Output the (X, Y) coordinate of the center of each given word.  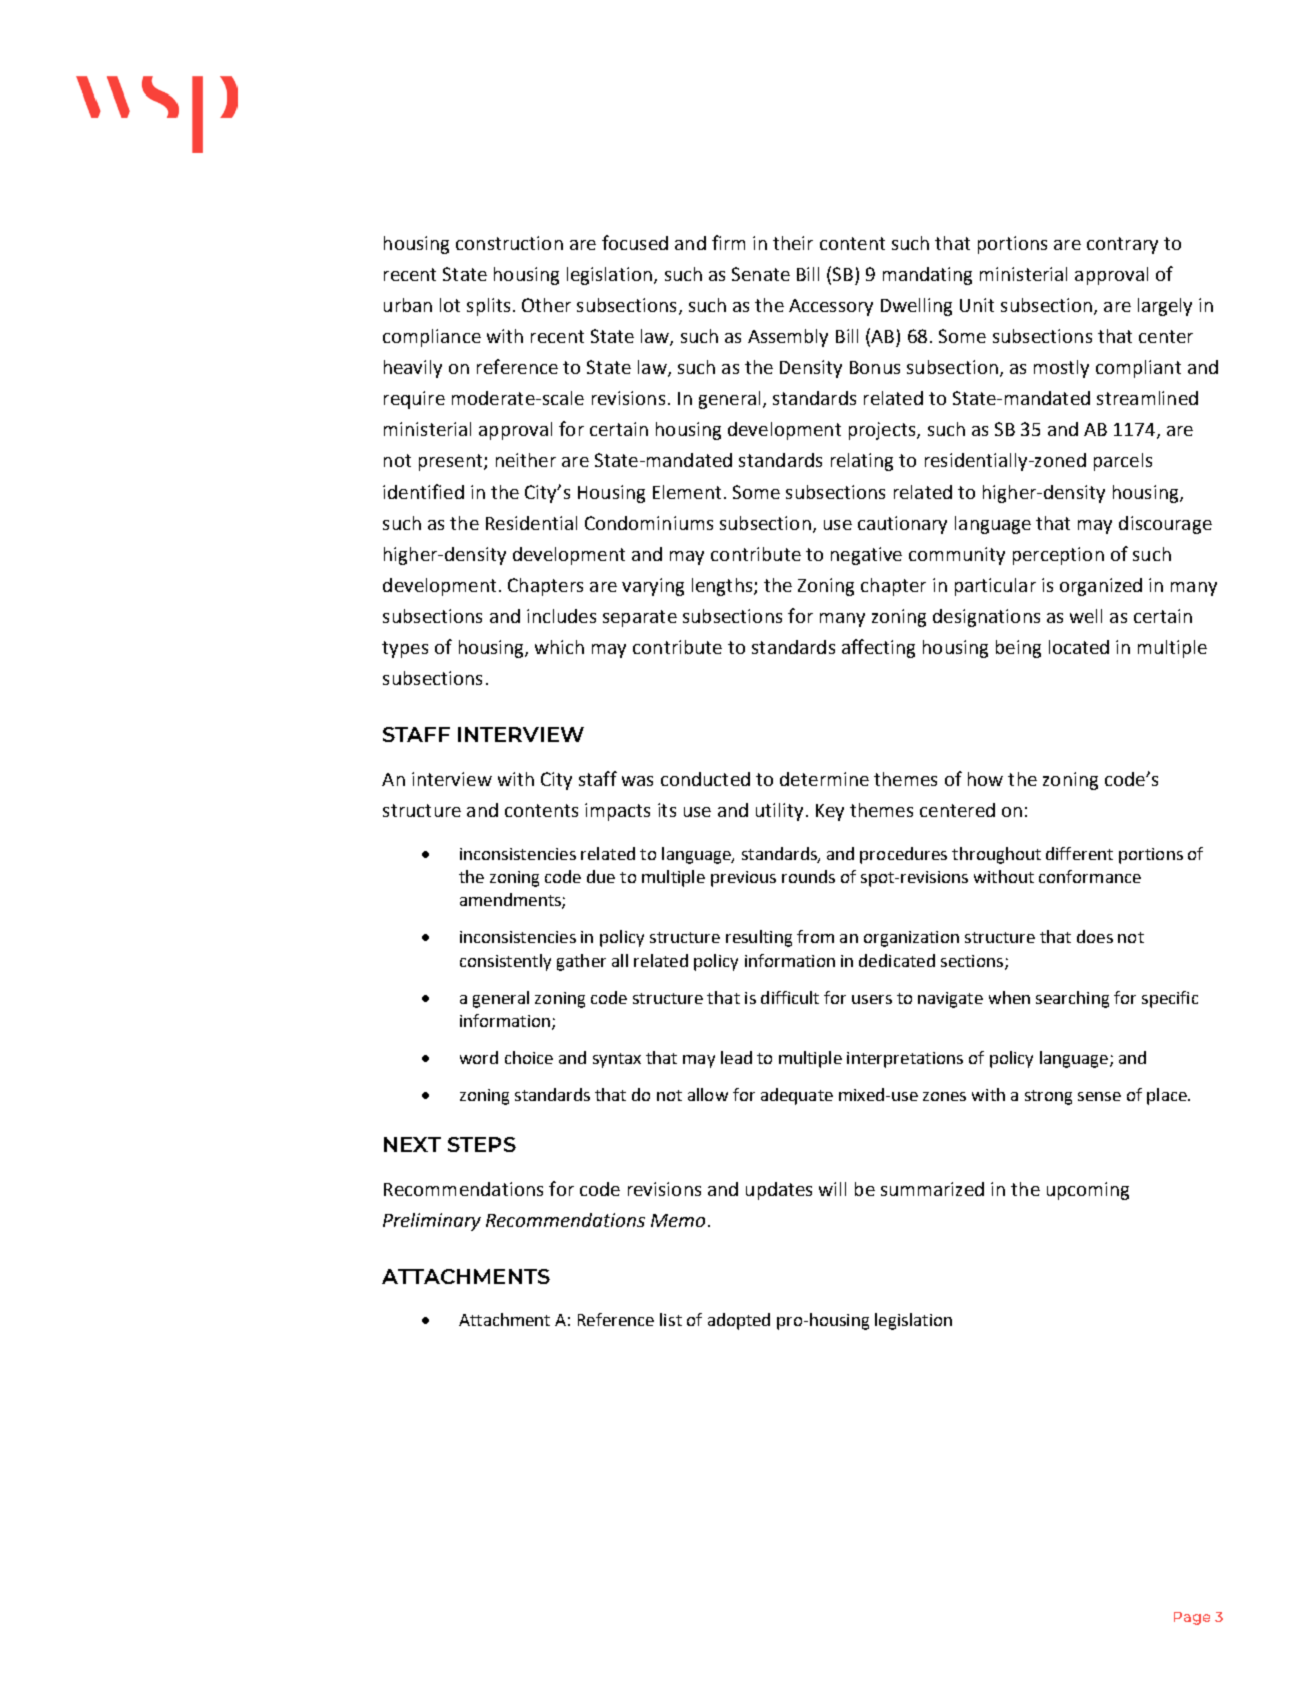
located (1079, 647)
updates (779, 1191)
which (559, 647)
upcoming (1088, 1191)
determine (824, 779)
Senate (761, 274)
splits (488, 307)
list (671, 1319)
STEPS (482, 1144)
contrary (1122, 245)
